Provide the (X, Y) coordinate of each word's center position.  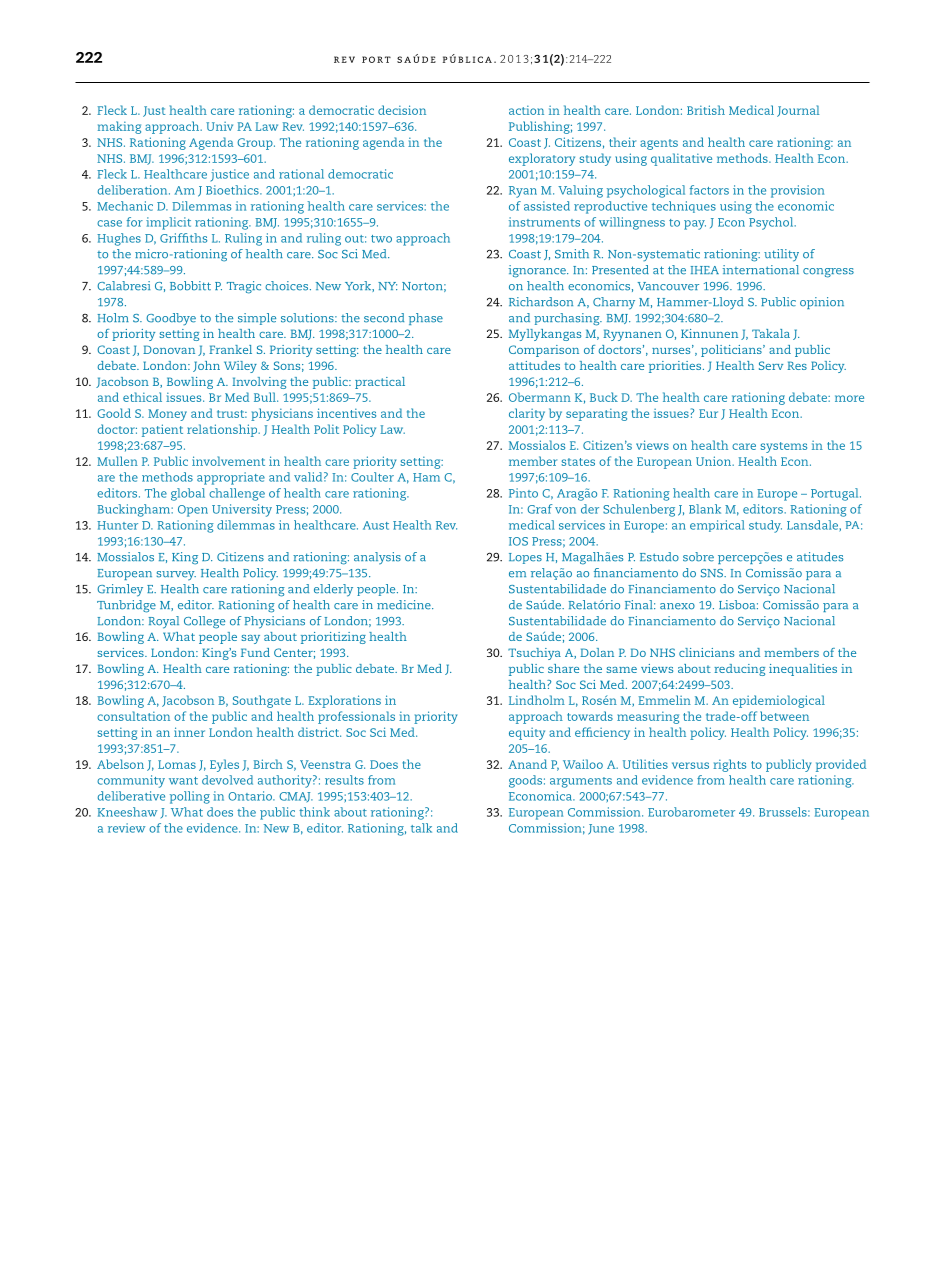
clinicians (706, 652)
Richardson (541, 302)
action (526, 110)
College (204, 622)
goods (525, 781)
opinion (822, 303)
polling (190, 797)
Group (256, 144)
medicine (405, 605)
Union (714, 461)
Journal (798, 111)
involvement (228, 461)
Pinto (523, 493)
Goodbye (171, 319)
